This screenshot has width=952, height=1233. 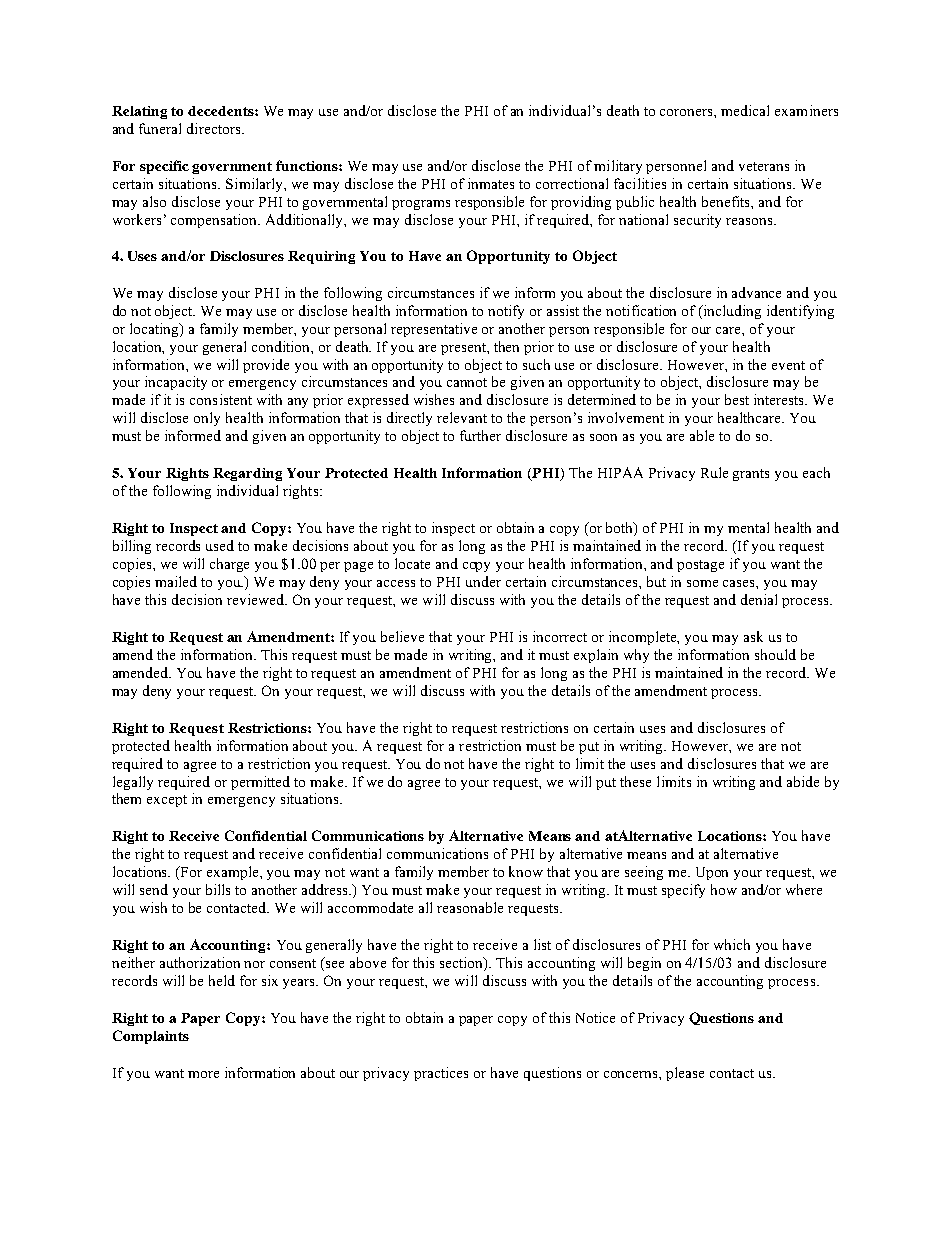 What do you see at coordinates (234, 873) in the screenshot?
I see `example` at bounding box center [234, 873].
